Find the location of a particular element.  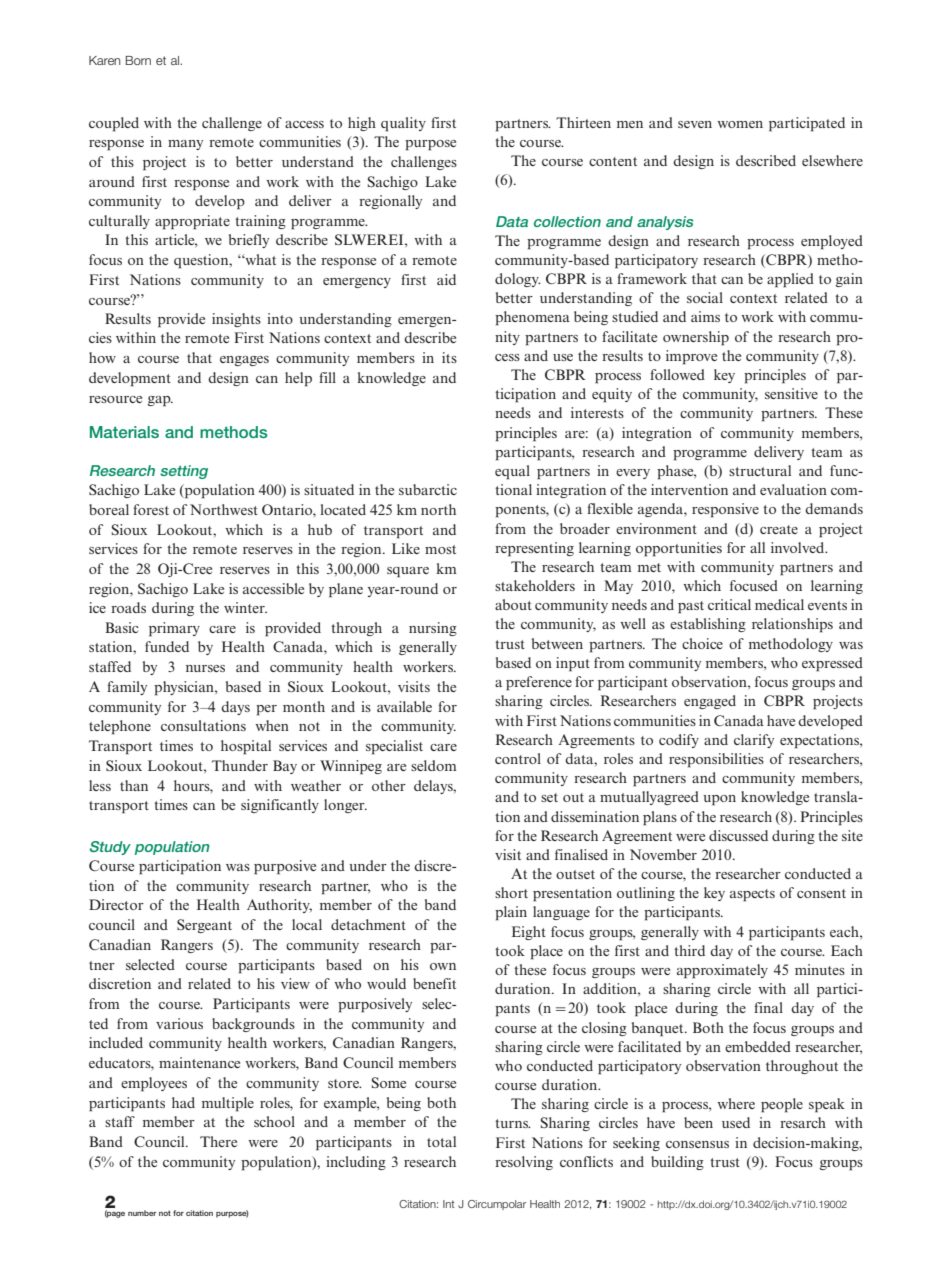

Materials is located at coordinates (124, 432).
